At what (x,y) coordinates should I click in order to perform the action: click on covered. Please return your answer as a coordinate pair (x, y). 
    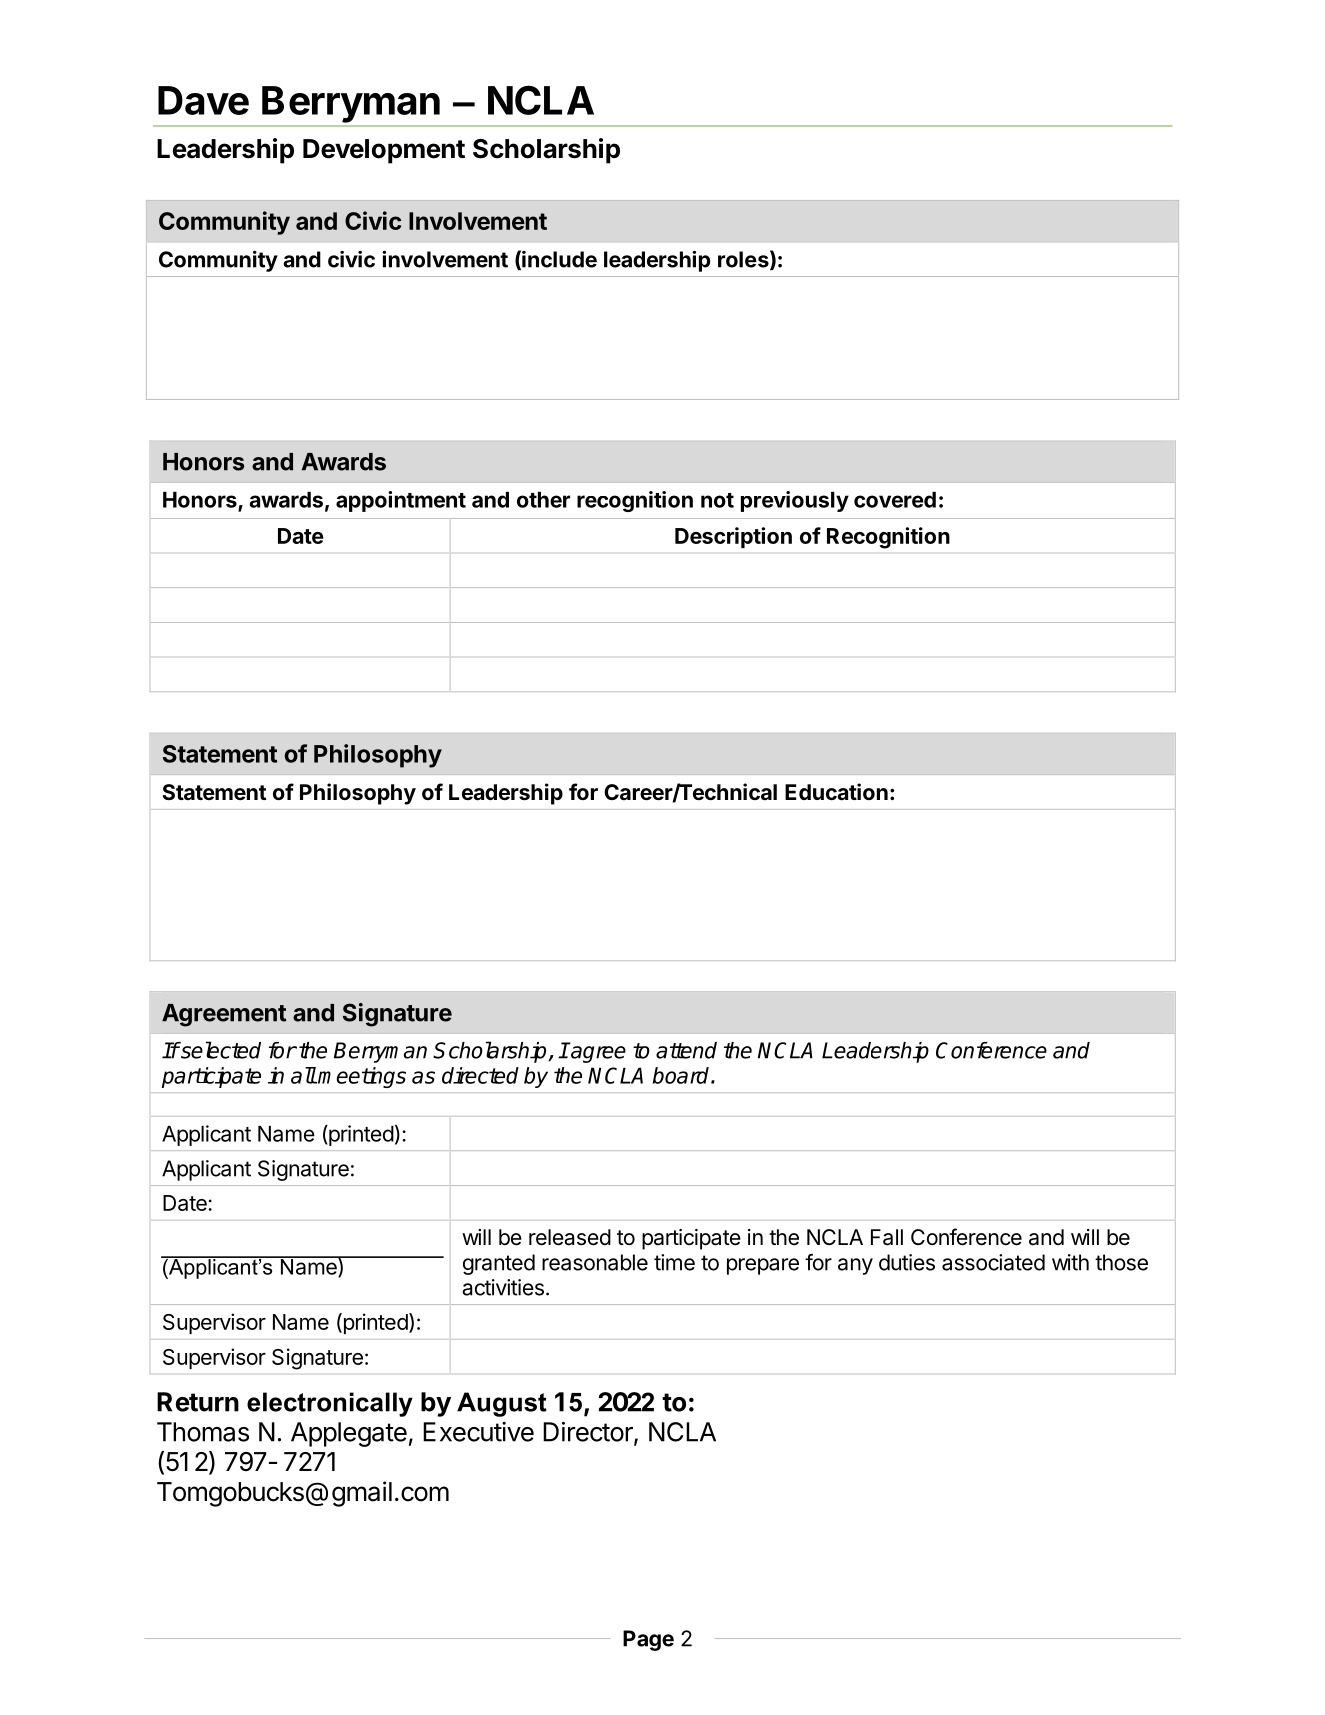
    Looking at the image, I should click on (895, 500).
